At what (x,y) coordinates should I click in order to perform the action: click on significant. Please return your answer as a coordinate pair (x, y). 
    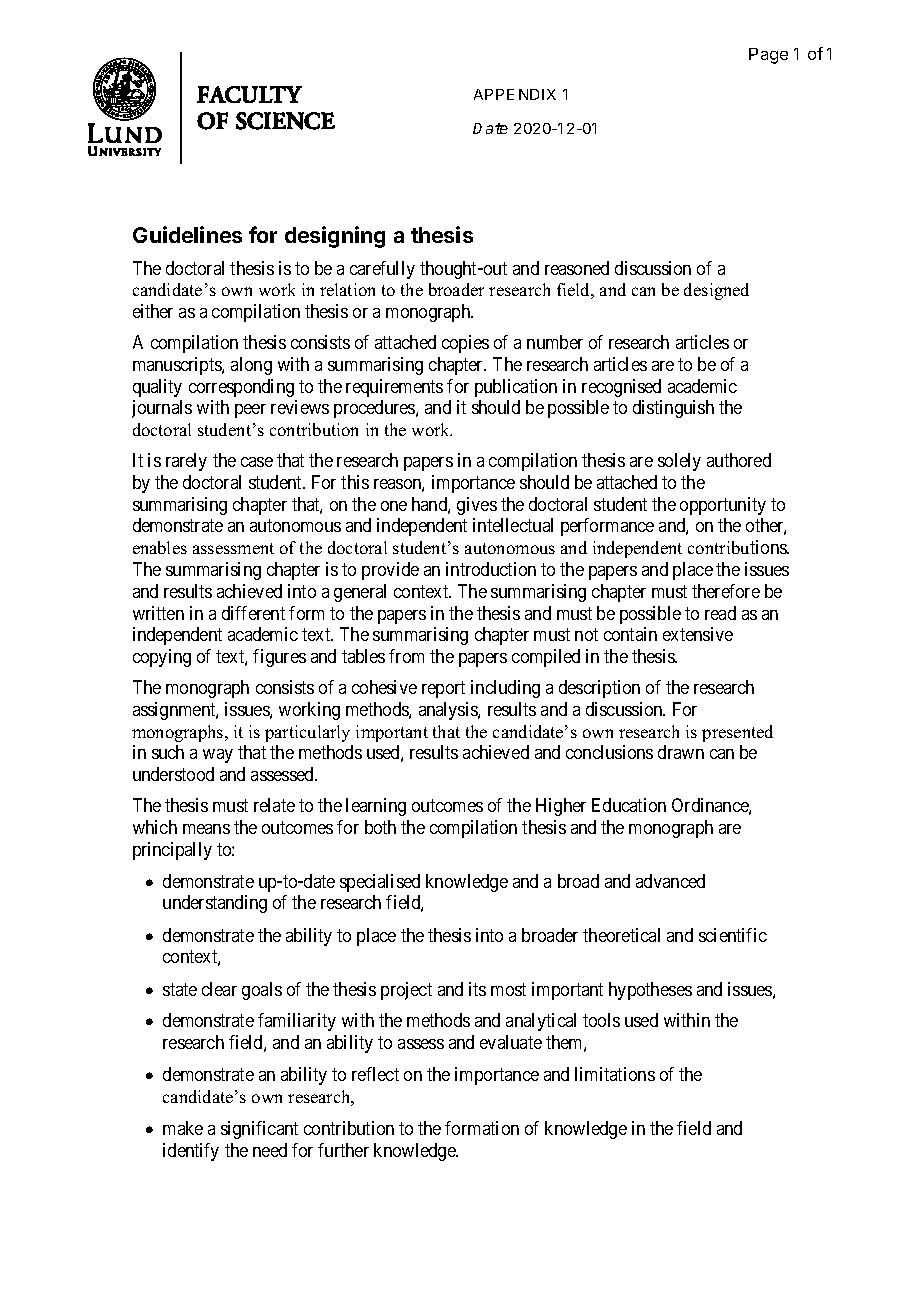
    Looking at the image, I should click on (259, 1130).
